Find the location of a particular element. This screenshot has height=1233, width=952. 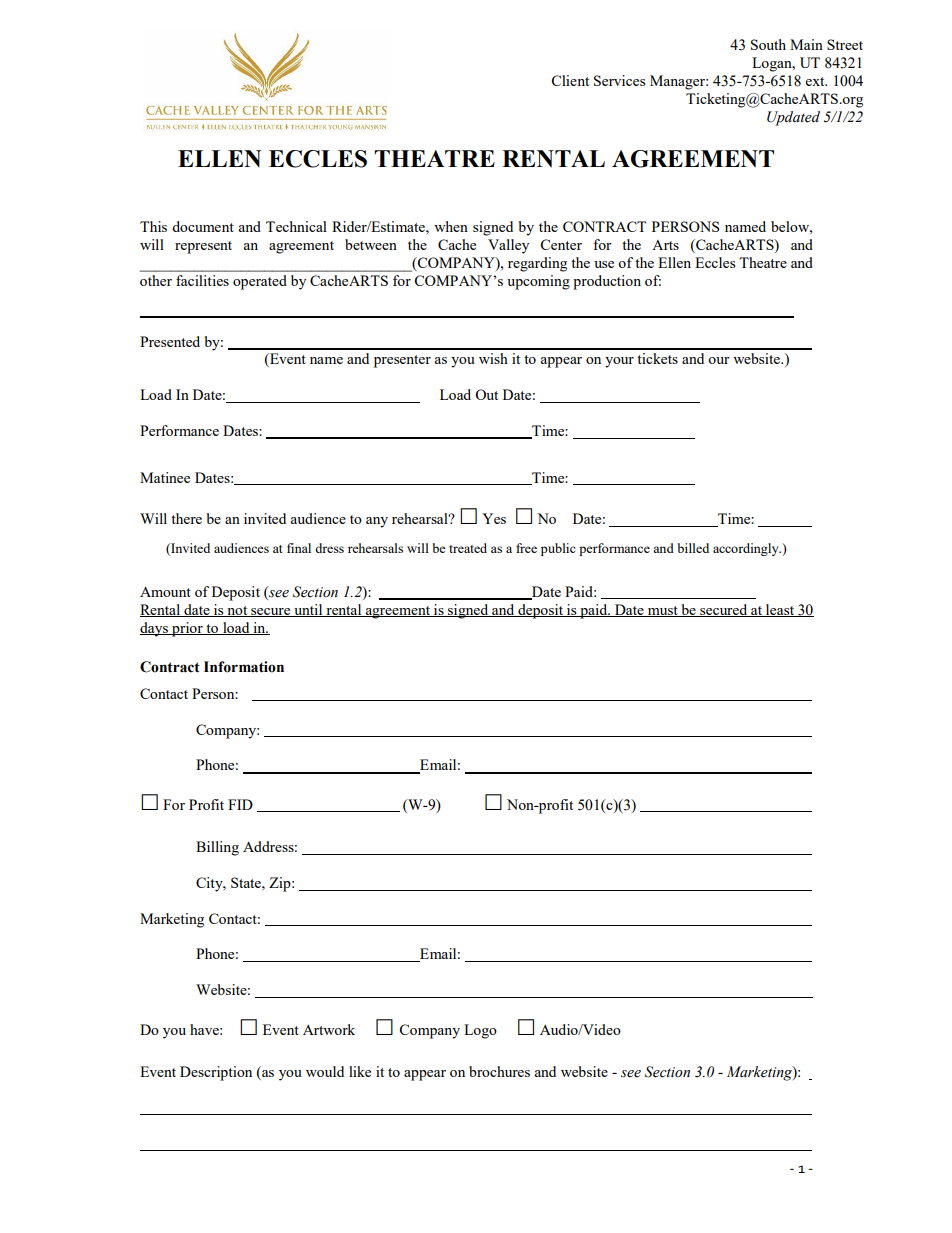

Client is located at coordinates (570, 80).
